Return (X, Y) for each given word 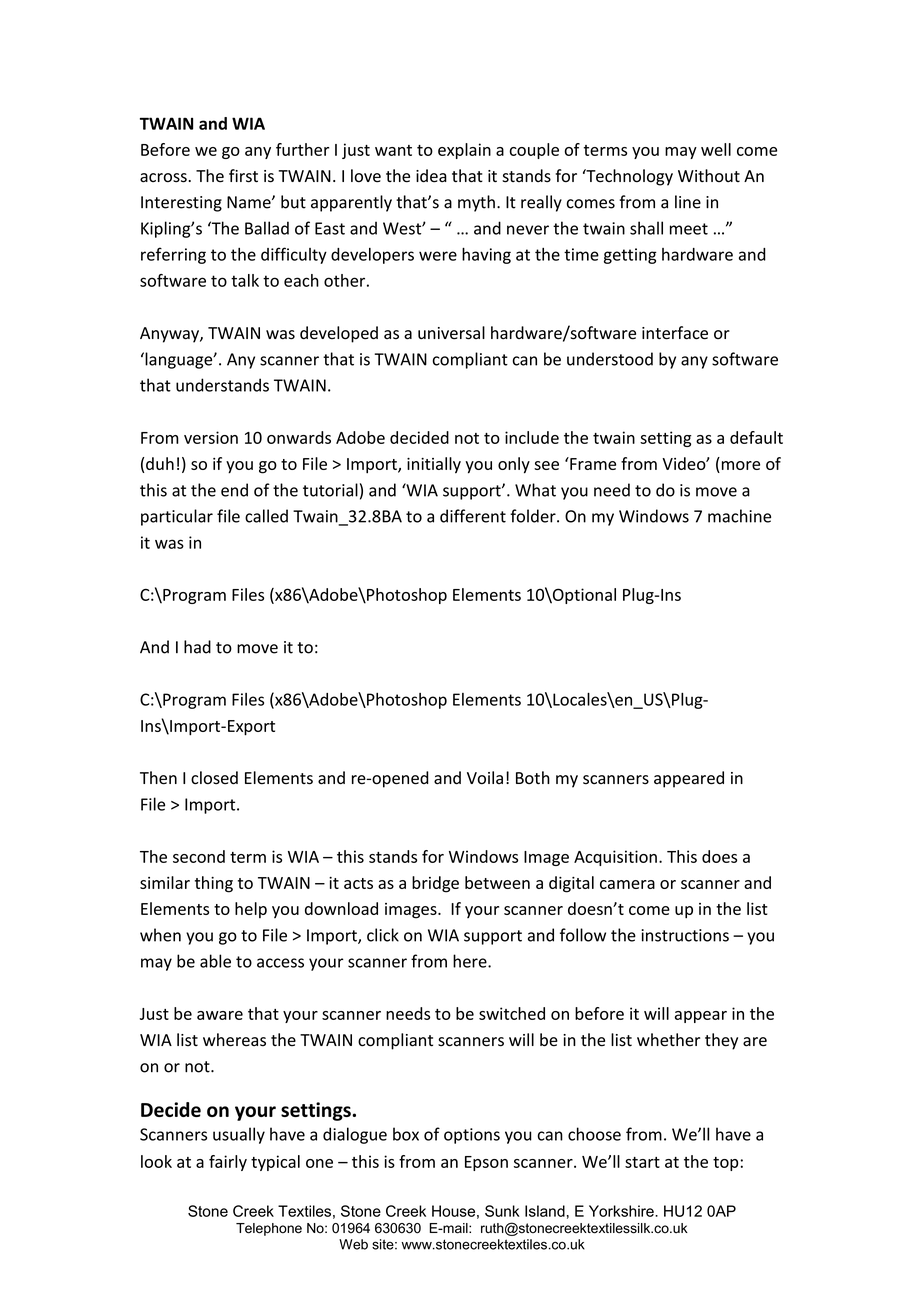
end (234, 490)
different (473, 516)
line (688, 202)
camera (627, 884)
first (243, 176)
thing (214, 884)
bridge (435, 884)
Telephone (269, 1229)
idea (431, 176)
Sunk (502, 1211)
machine (739, 516)
